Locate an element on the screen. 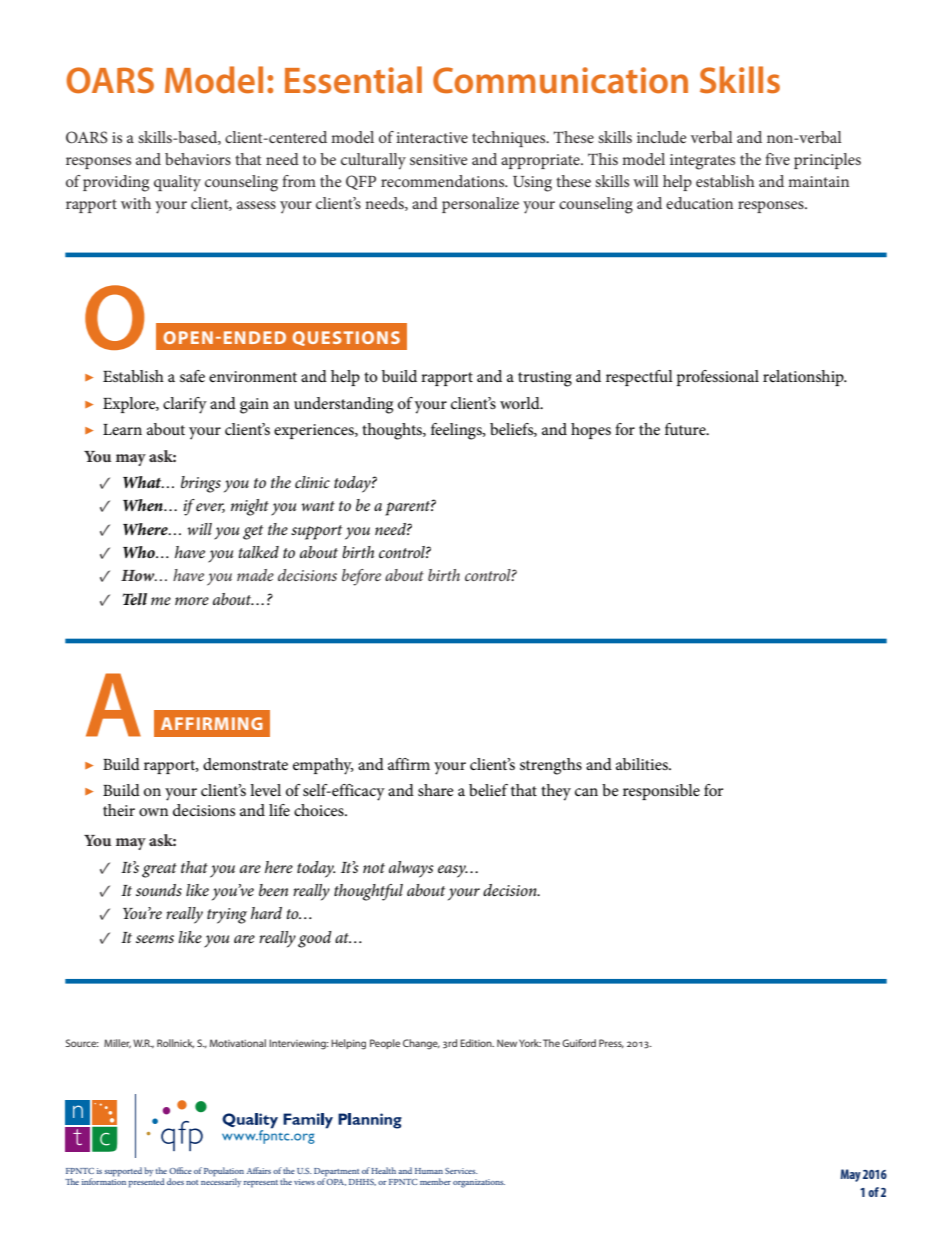  Office is located at coordinates (180, 1170).
